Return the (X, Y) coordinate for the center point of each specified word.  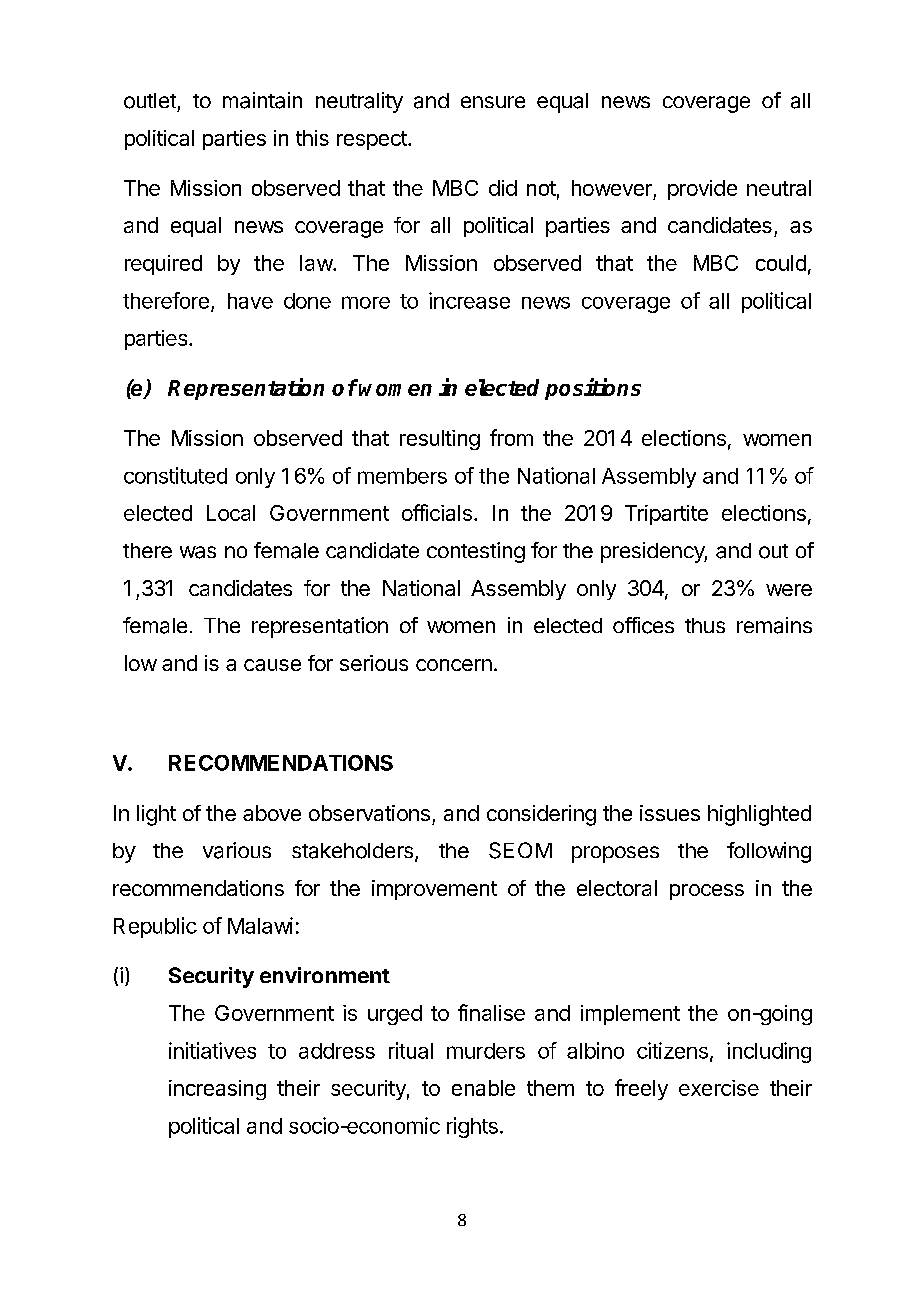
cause (272, 665)
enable (483, 1088)
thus (705, 625)
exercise (719, 1088)
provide (702, 190)
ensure (493, 102)
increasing (217, 1090)
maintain (262, 100)
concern (454, 665)
